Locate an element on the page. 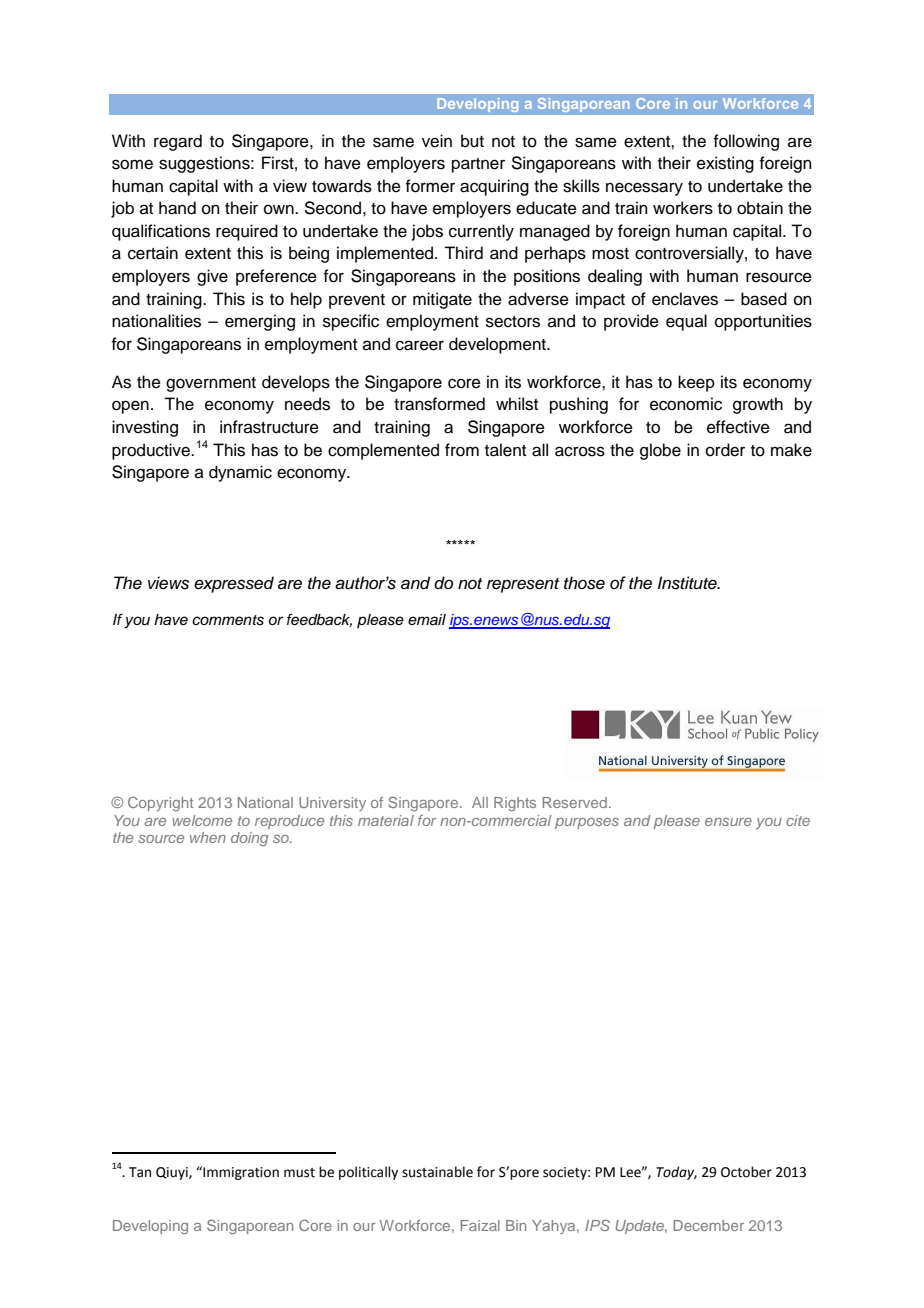  existing is located at coordinates (725, 164).
